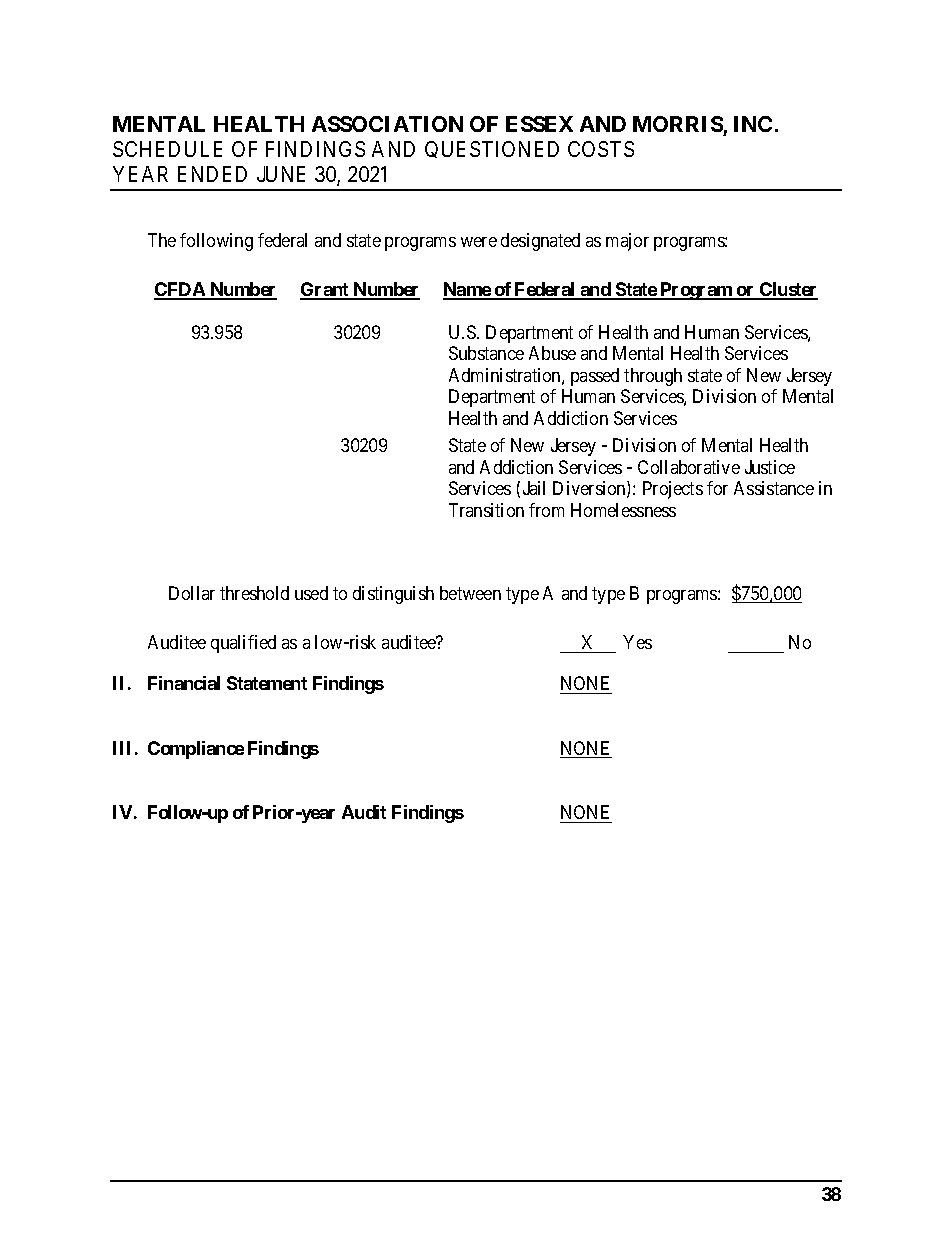 This image has height=1233, width=952. I want to click on Compliance, so click(196, 750).
